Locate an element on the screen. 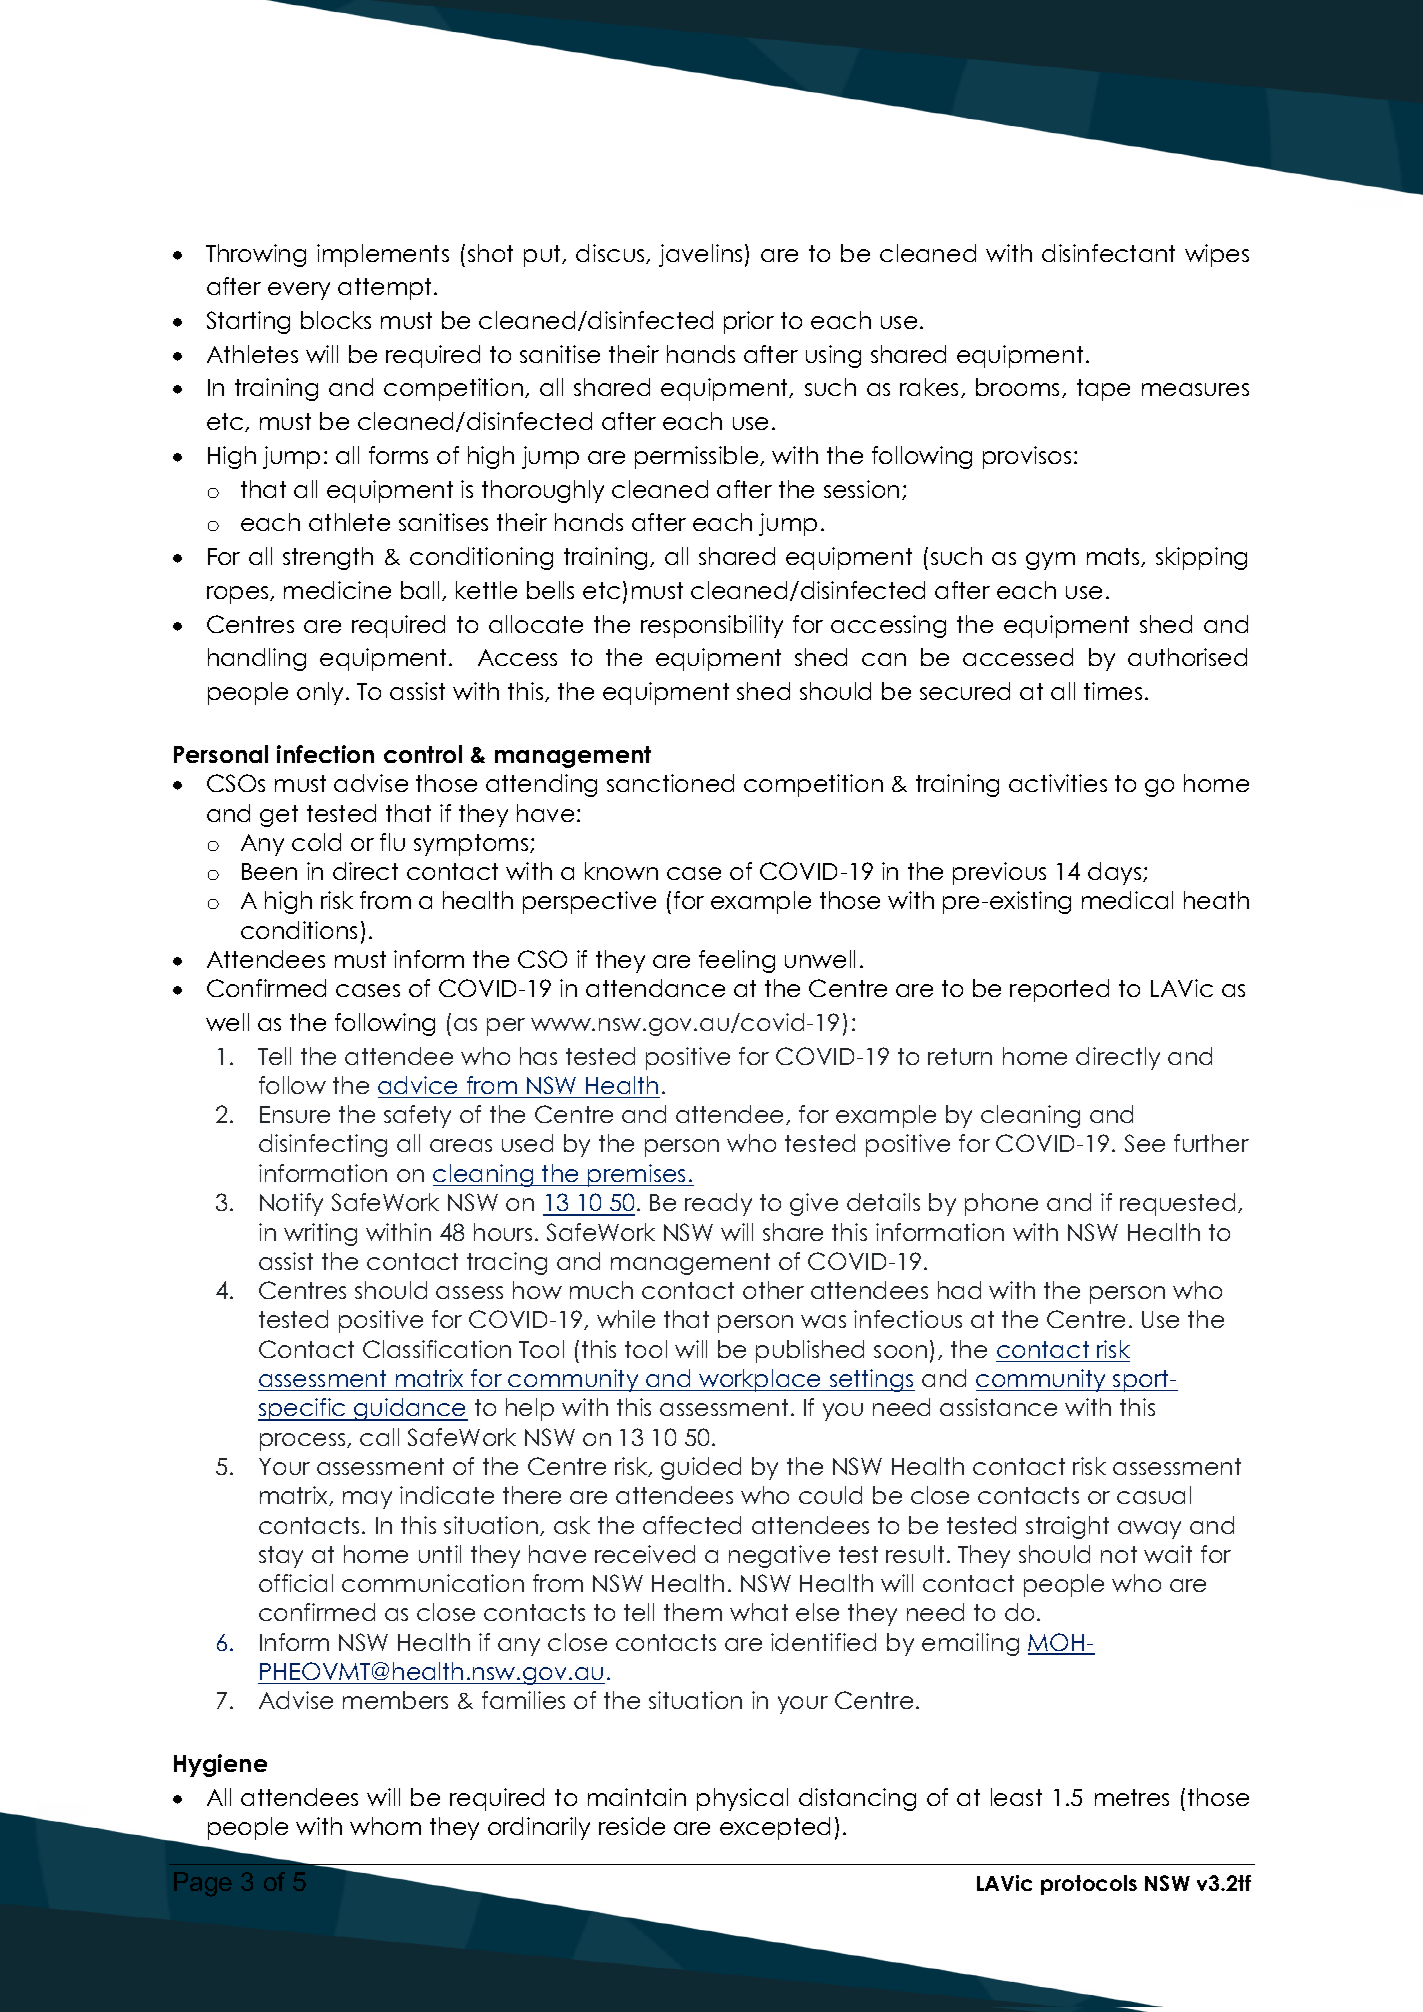  blocks is located at coordinates (336, 320).
